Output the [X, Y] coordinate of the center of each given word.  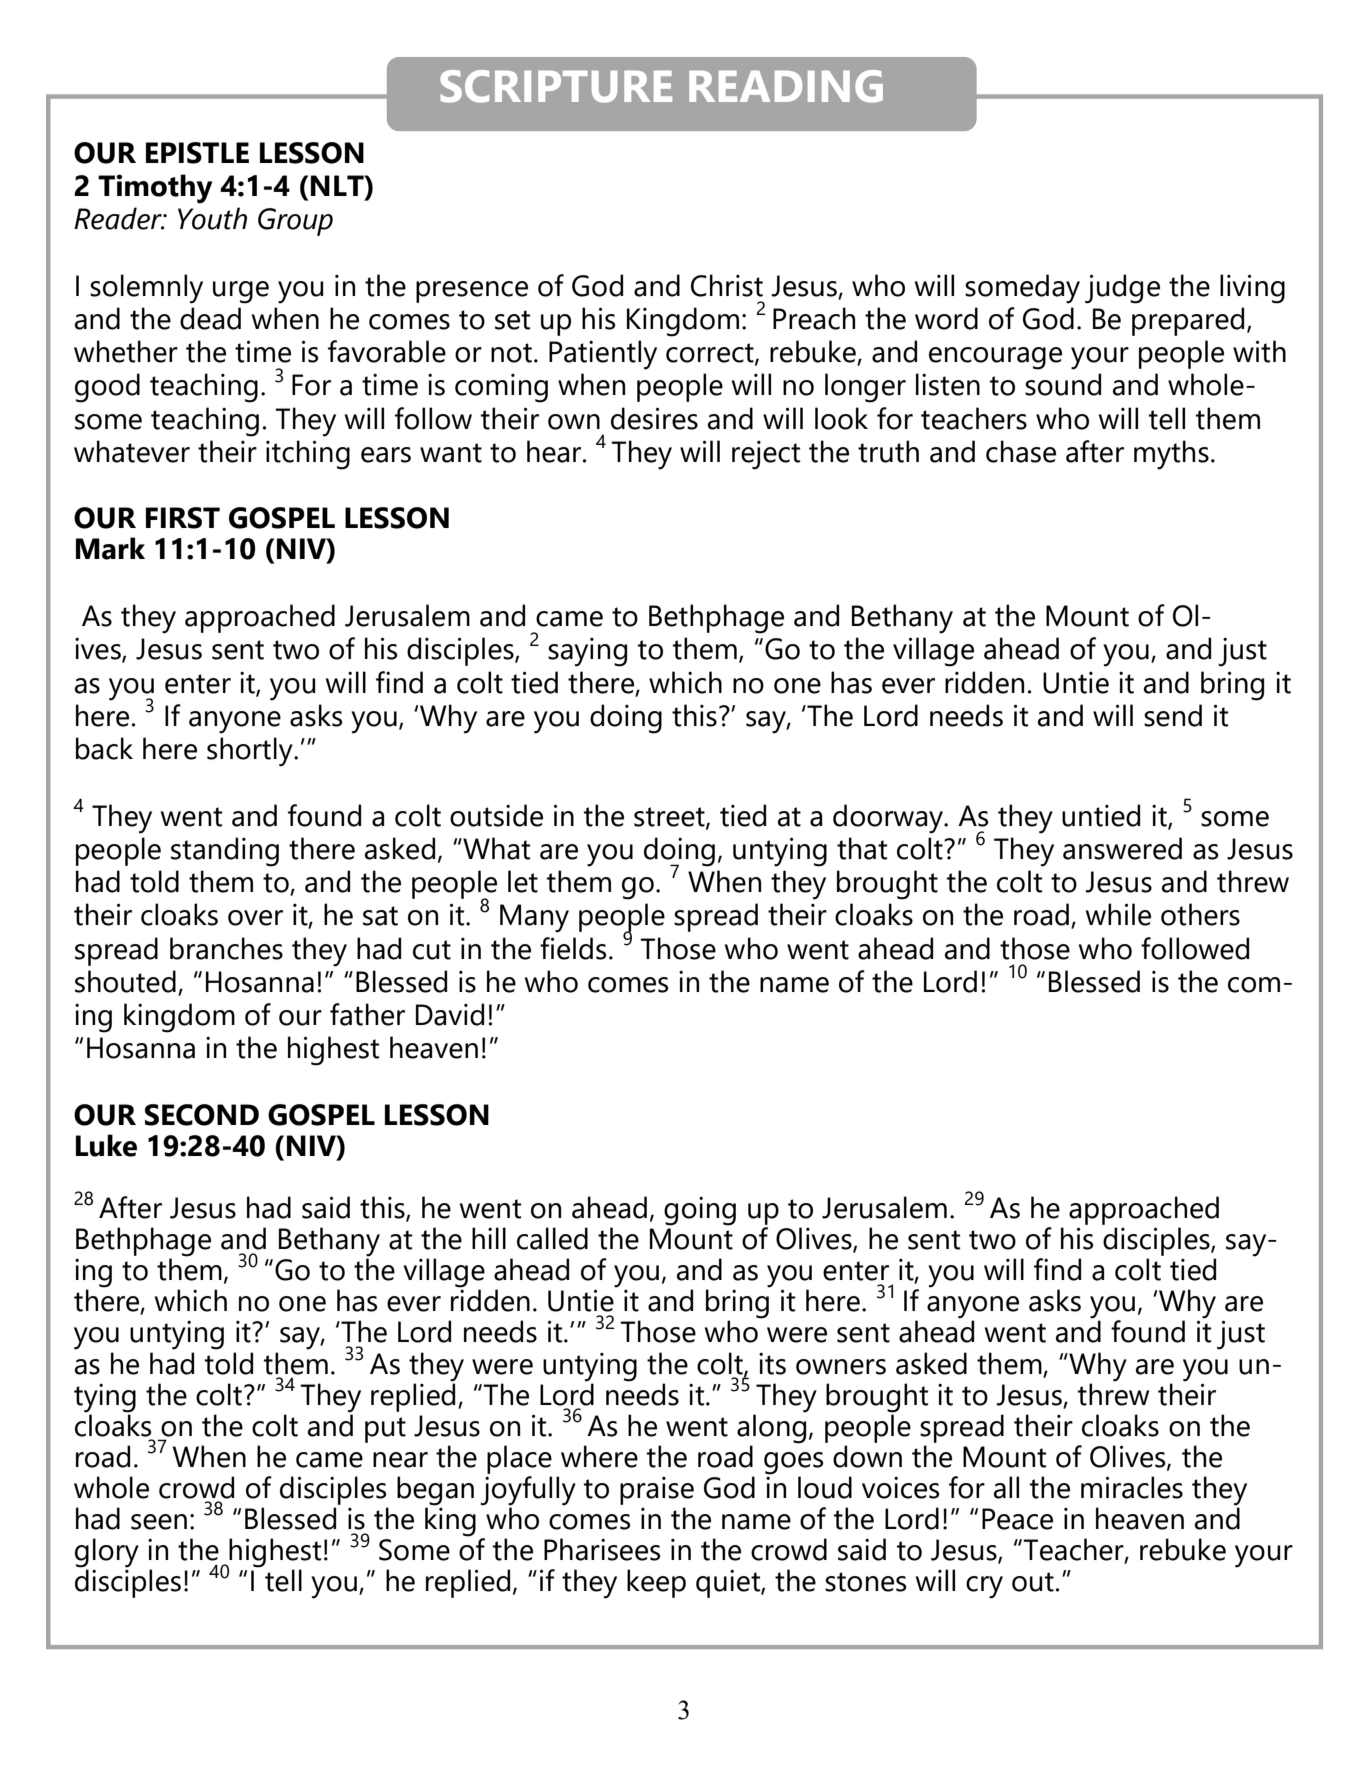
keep [656, 1583]
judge [1122, 289]
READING [786, 86]
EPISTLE [197, 153]
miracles [1132, 1487]
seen [159, 1522]
